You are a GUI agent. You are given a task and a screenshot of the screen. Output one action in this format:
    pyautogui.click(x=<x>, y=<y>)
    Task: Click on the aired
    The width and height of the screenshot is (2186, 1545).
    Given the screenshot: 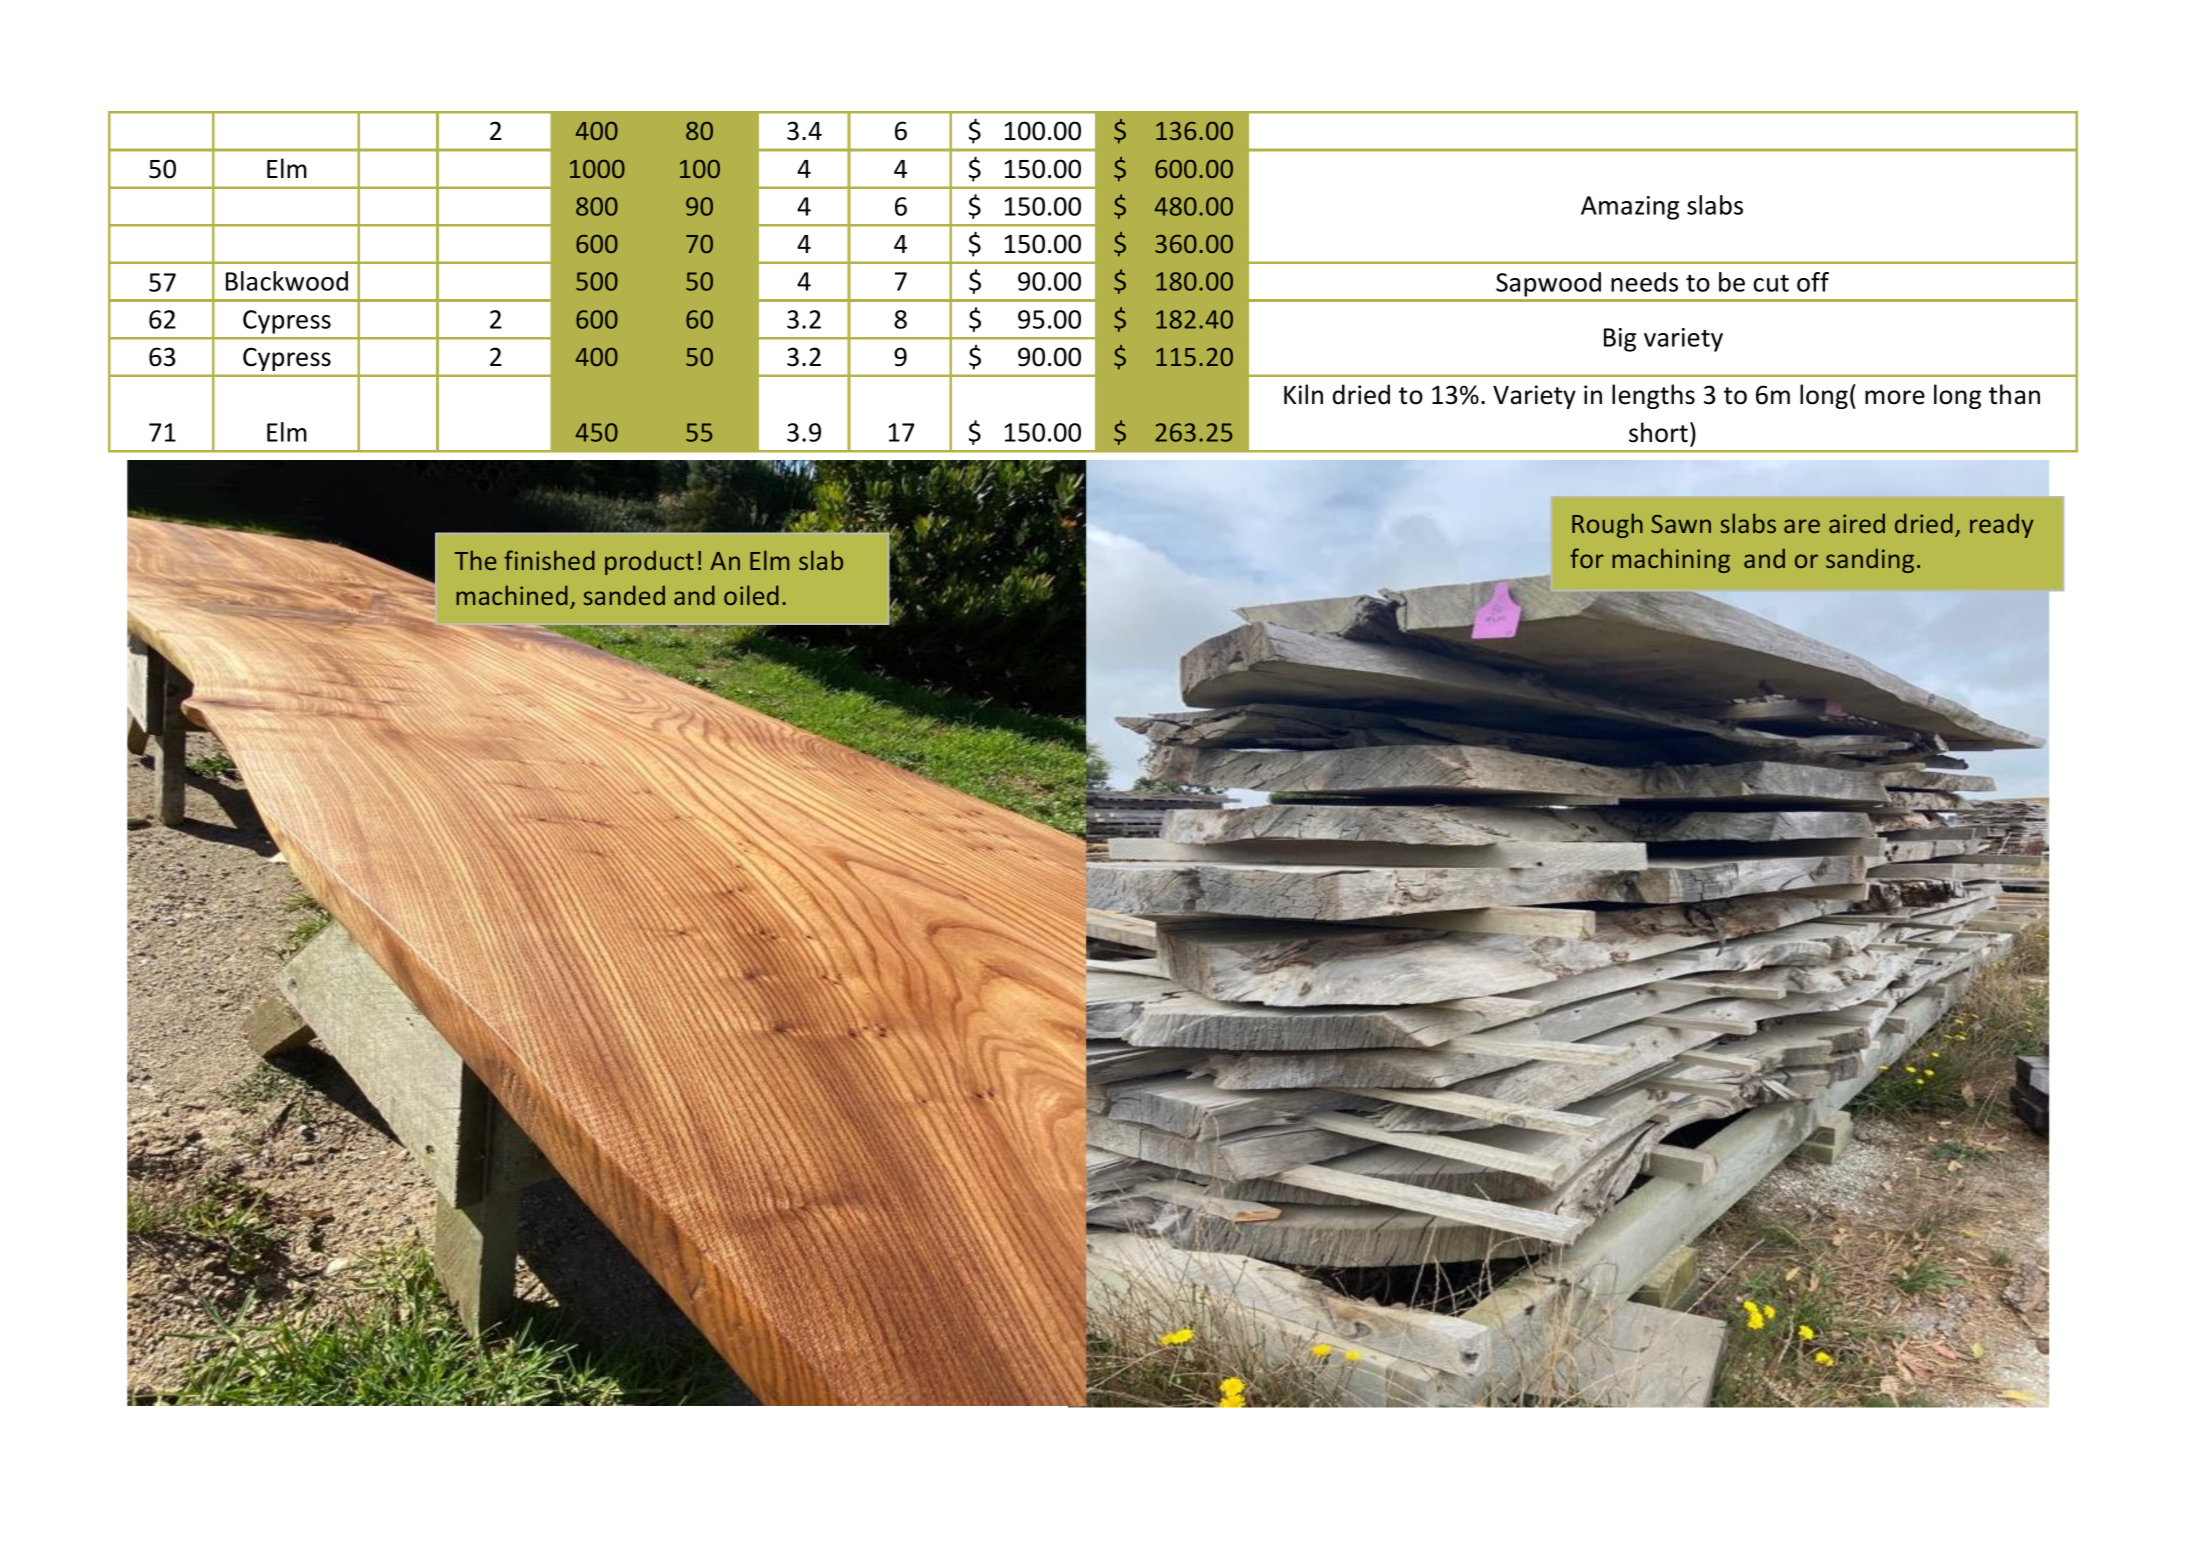 What is the action you would take?
    pyautogui.click(x=1857, y=523)
